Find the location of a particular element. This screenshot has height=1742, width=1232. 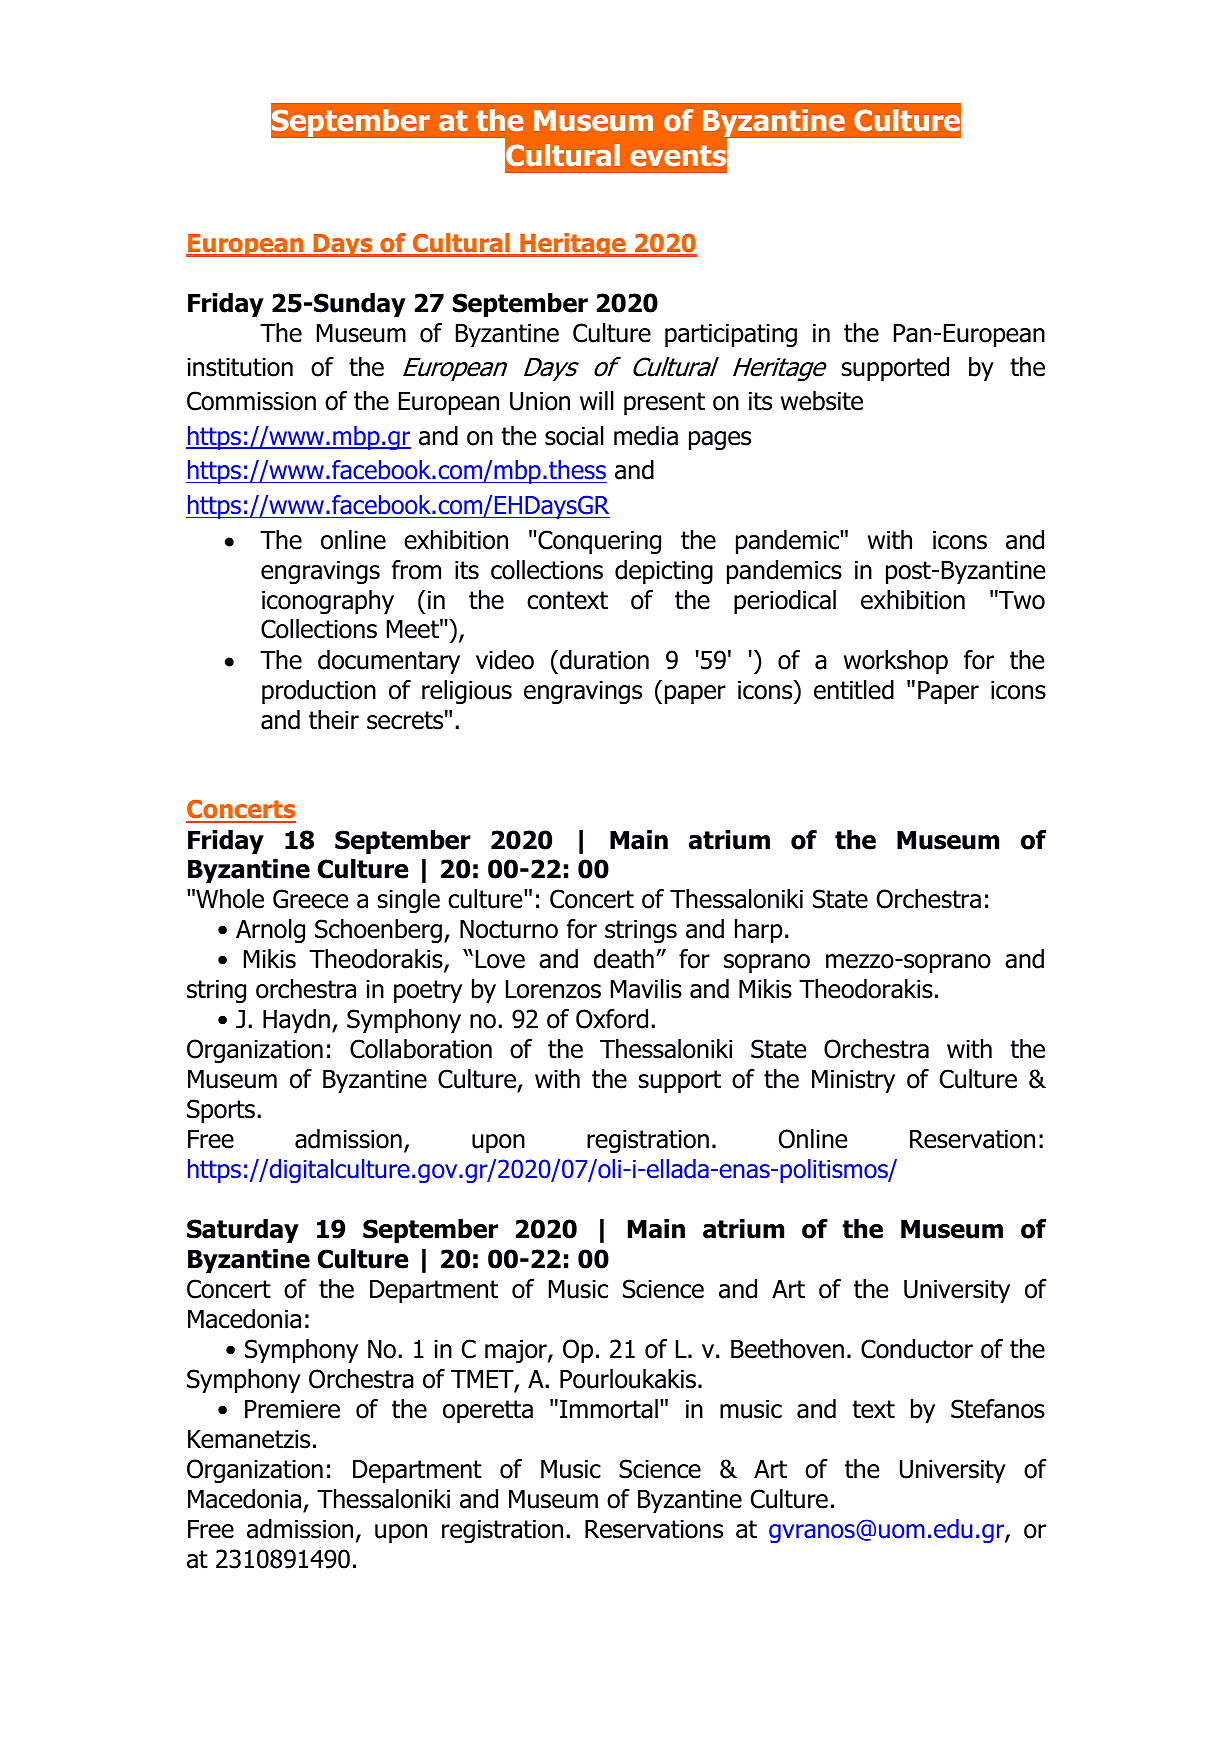

will is located at coordinates (597, 400).
